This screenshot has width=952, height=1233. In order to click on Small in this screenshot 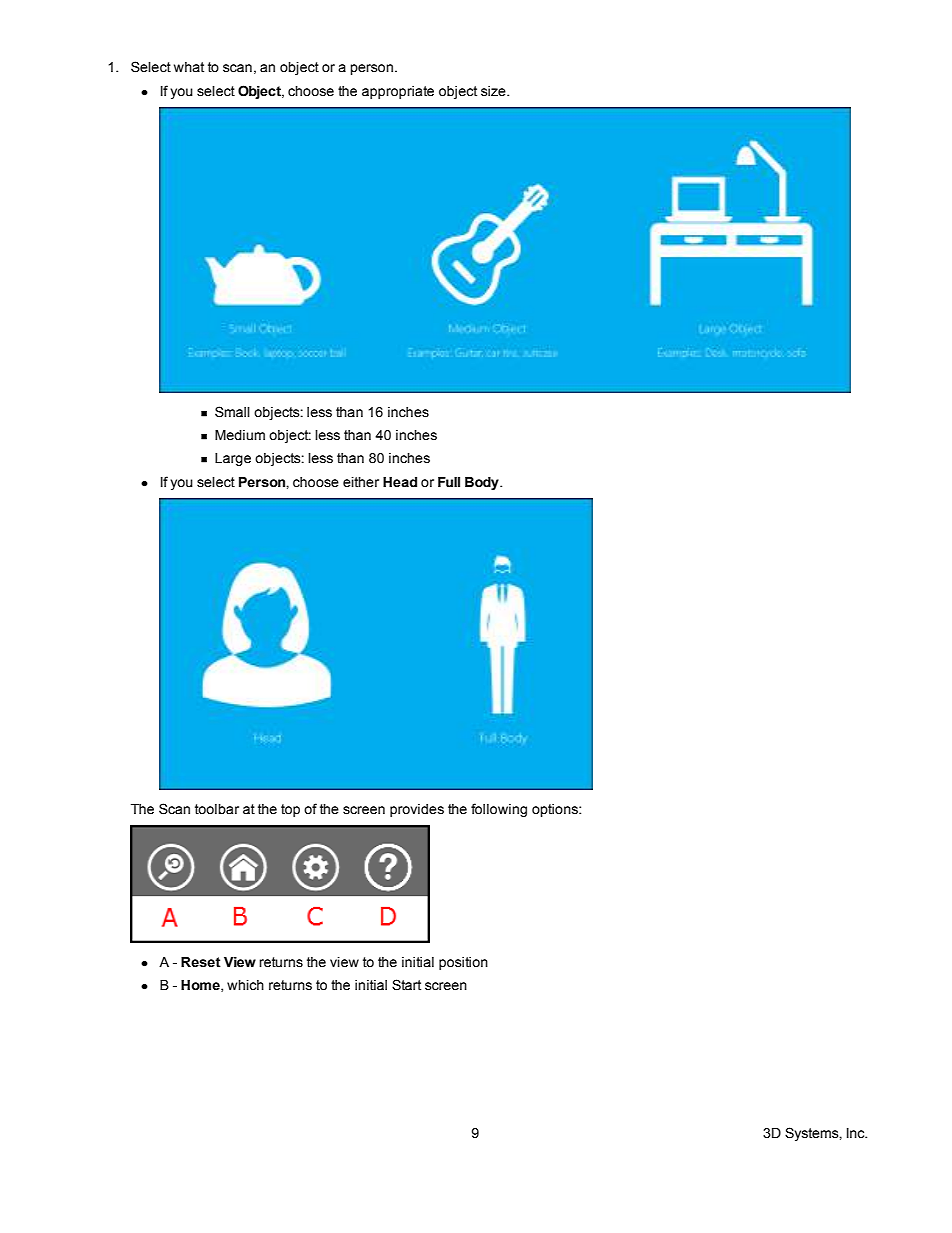, I will do `click(232, 412)`.
